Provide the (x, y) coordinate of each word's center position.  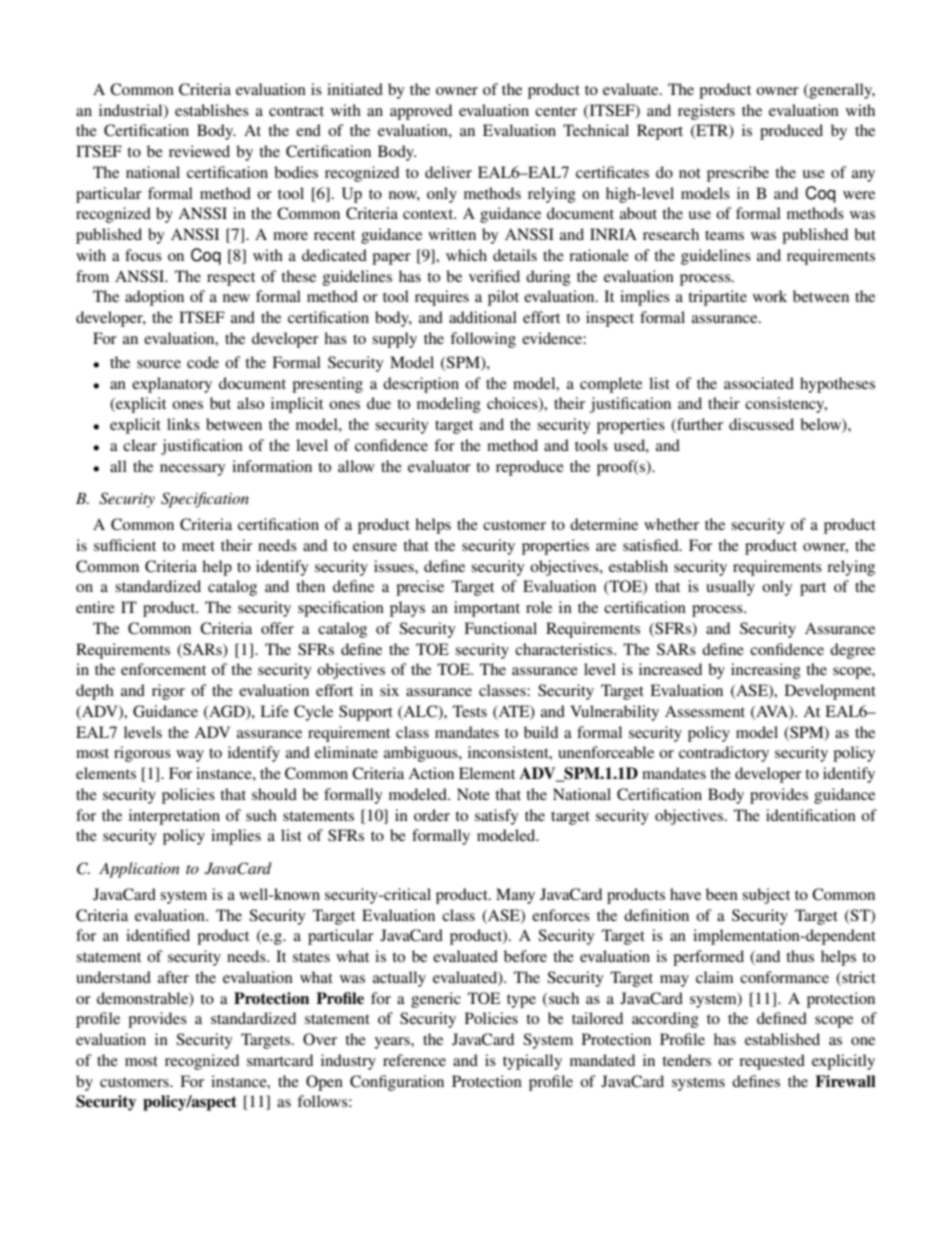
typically (532, 1062)
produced (791, 132)
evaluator (439, 466)
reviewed (199, 151)
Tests (470, 711)
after (173, 977)
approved (421, 112)
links (183, 424)
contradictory (724, 754)
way (190, 756)
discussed (761, 424)
